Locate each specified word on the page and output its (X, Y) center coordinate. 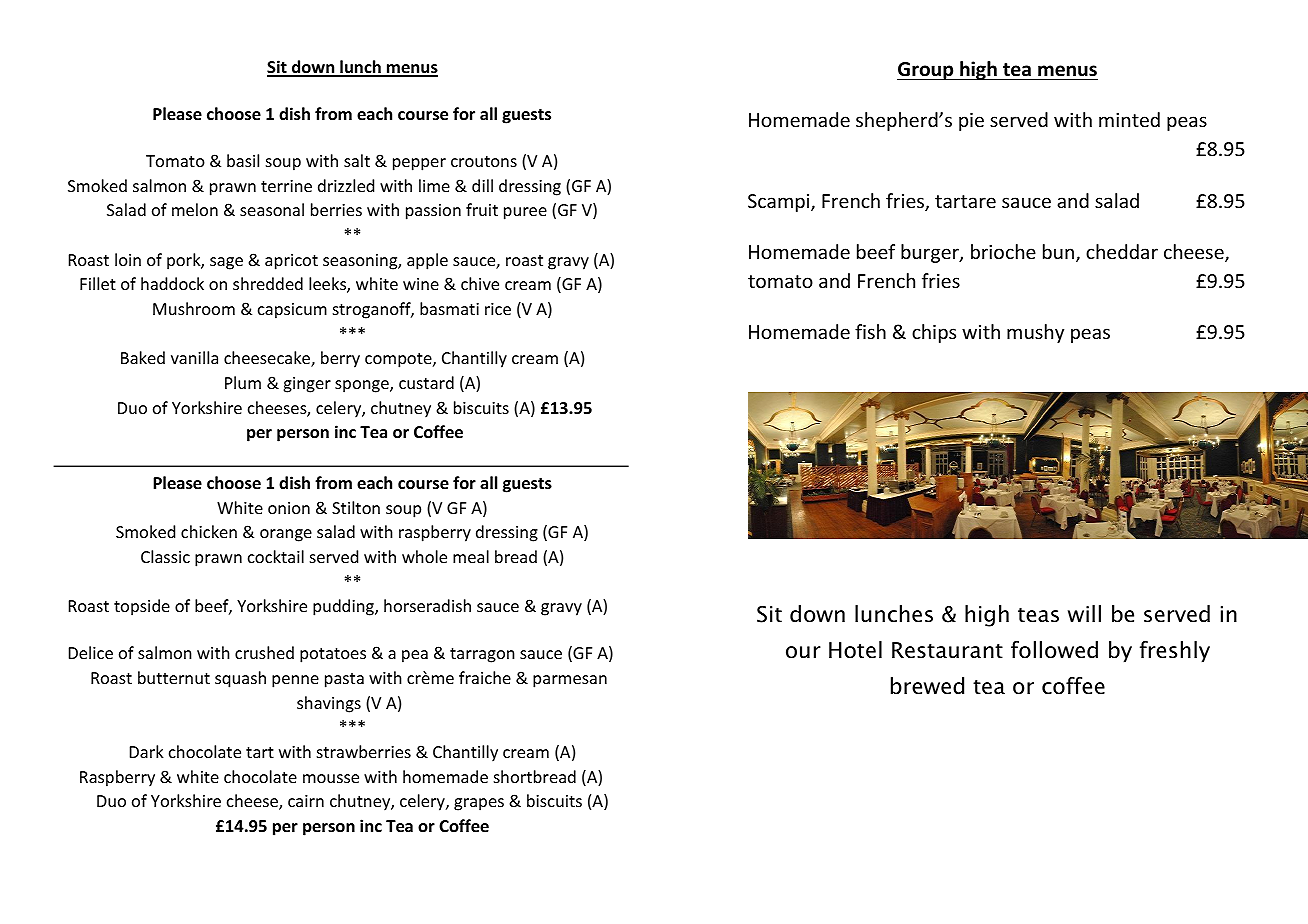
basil (243, 160)
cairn (306, 801)
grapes (479, 804)
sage (226, 263)
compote (399, 360)
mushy (1035, 333)
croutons (484, 161)
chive (480, 283)
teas (1038, 615)
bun (1058, 251)
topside (142, 607)
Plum (243, 382)
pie (971, 122)
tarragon (482, 655)
